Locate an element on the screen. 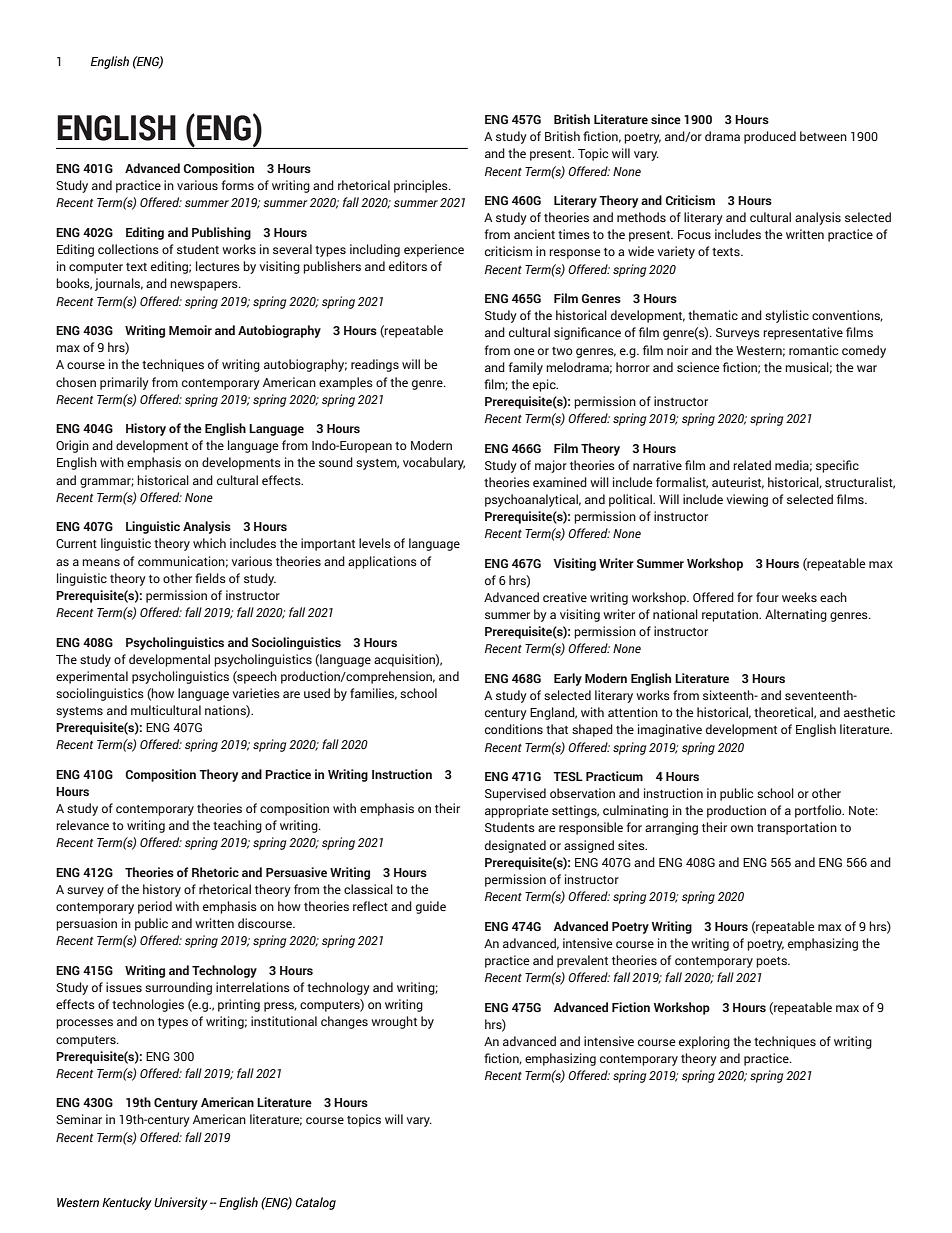  guide is located at coordinates (431, 907).
